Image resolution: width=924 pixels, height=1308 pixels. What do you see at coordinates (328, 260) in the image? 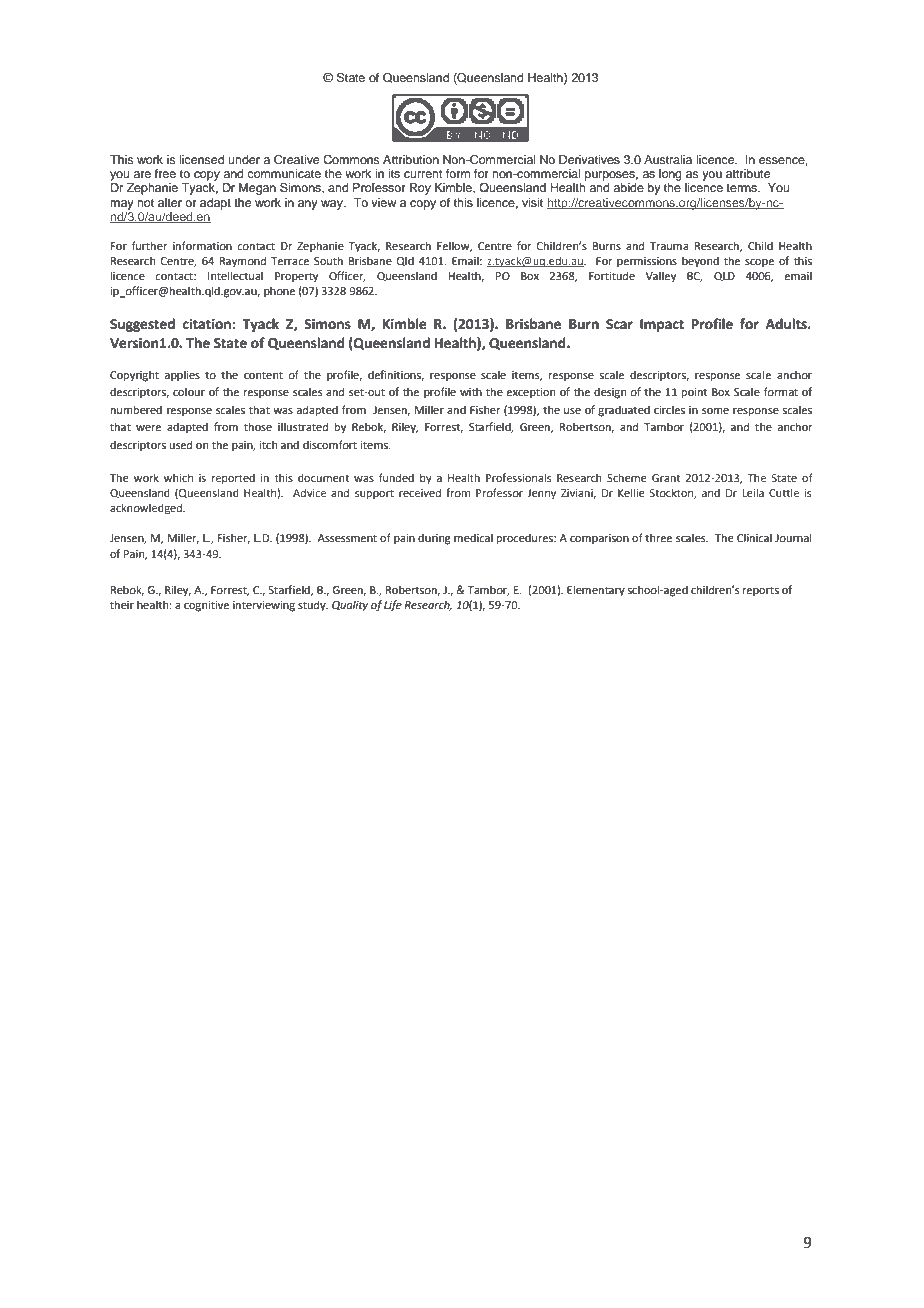
I see `South` at bounding box center [328, 260].
